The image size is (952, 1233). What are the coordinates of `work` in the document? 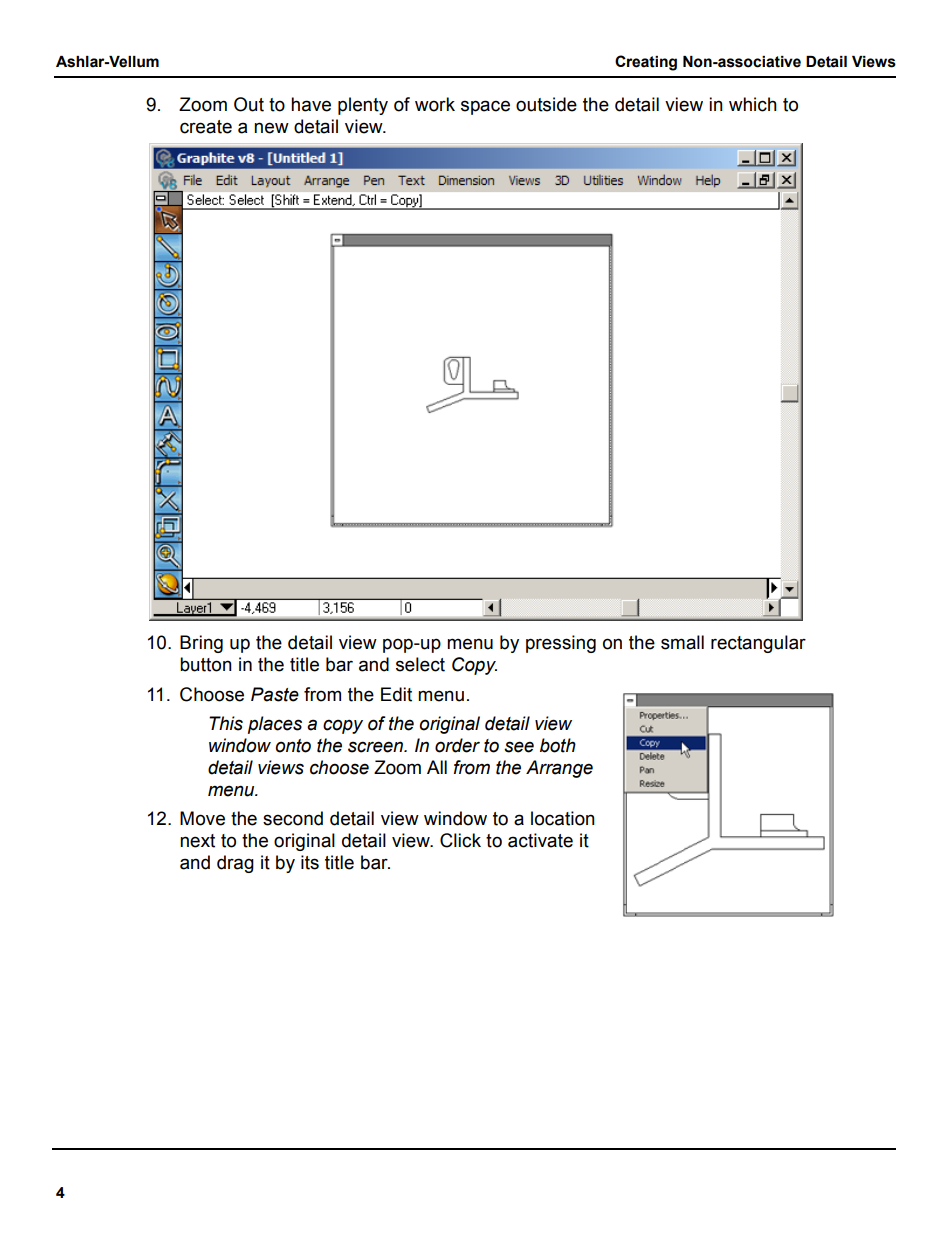 It's located at (435, 104).
